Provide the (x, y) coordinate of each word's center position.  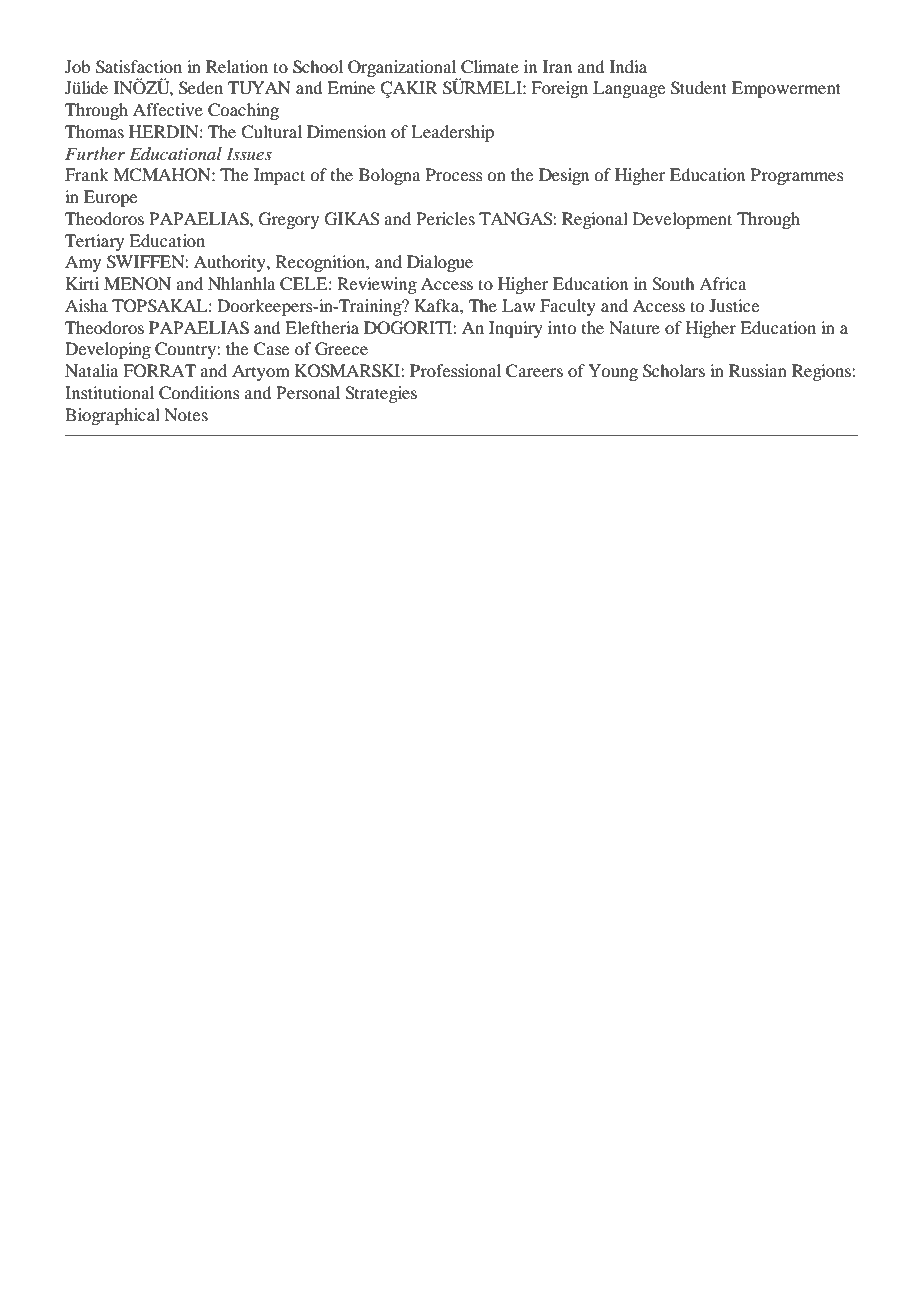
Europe (110, 198)
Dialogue (440, 263)
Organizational (402, 69)
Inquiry (516, 329)
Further (95, 153)
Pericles (445, 218)
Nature (634, 327)
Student (699, 88)
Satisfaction (139, 67)
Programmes (797, 176)
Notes (186, 414)
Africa (722, 283)
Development (682, 220)
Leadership (452, 133)
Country (186, 350)
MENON (137, 284)
